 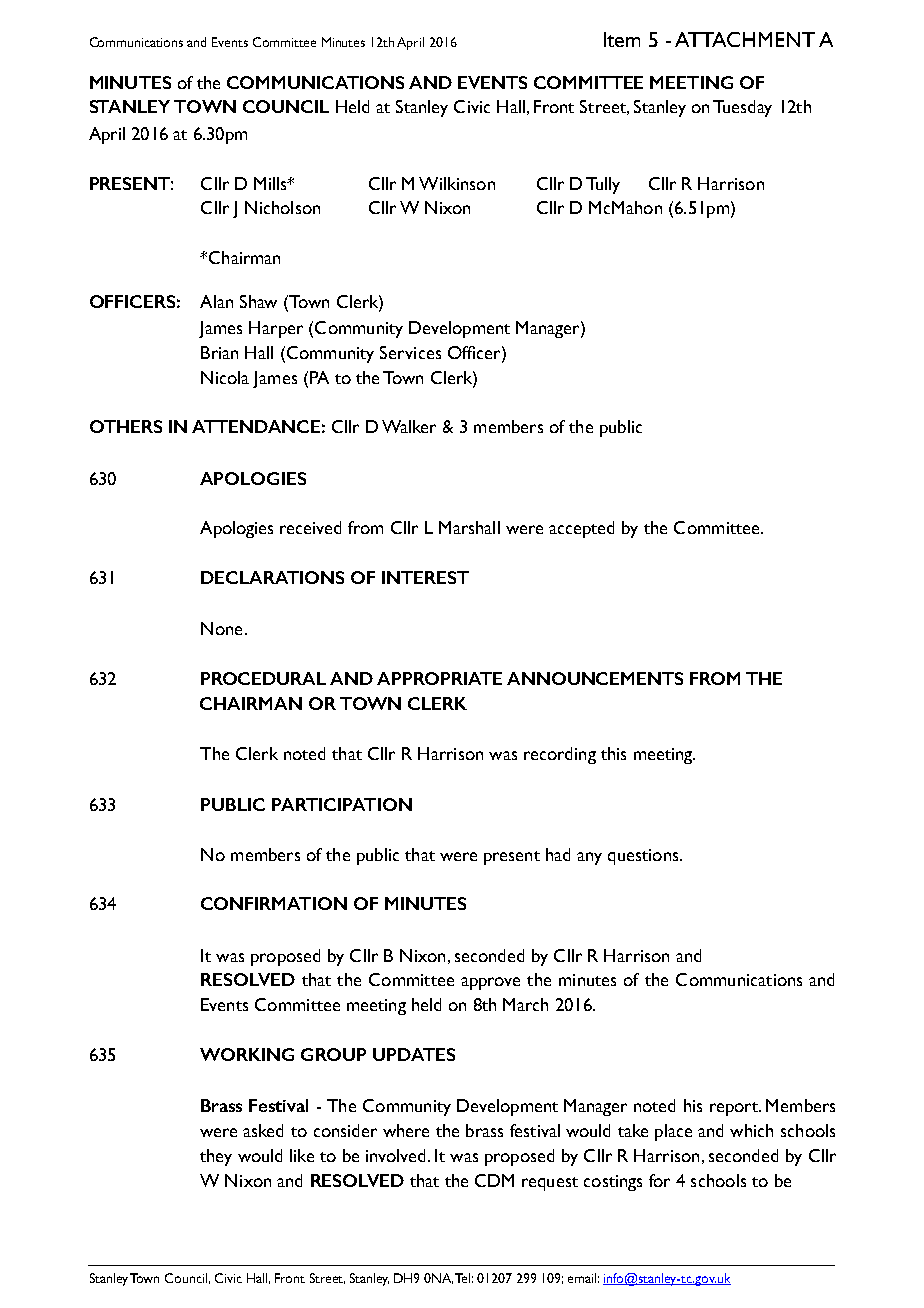 What do you see at coordinates (271, 183) in the screenshot?
I see `Mills` at bounding box center [271, 183].
